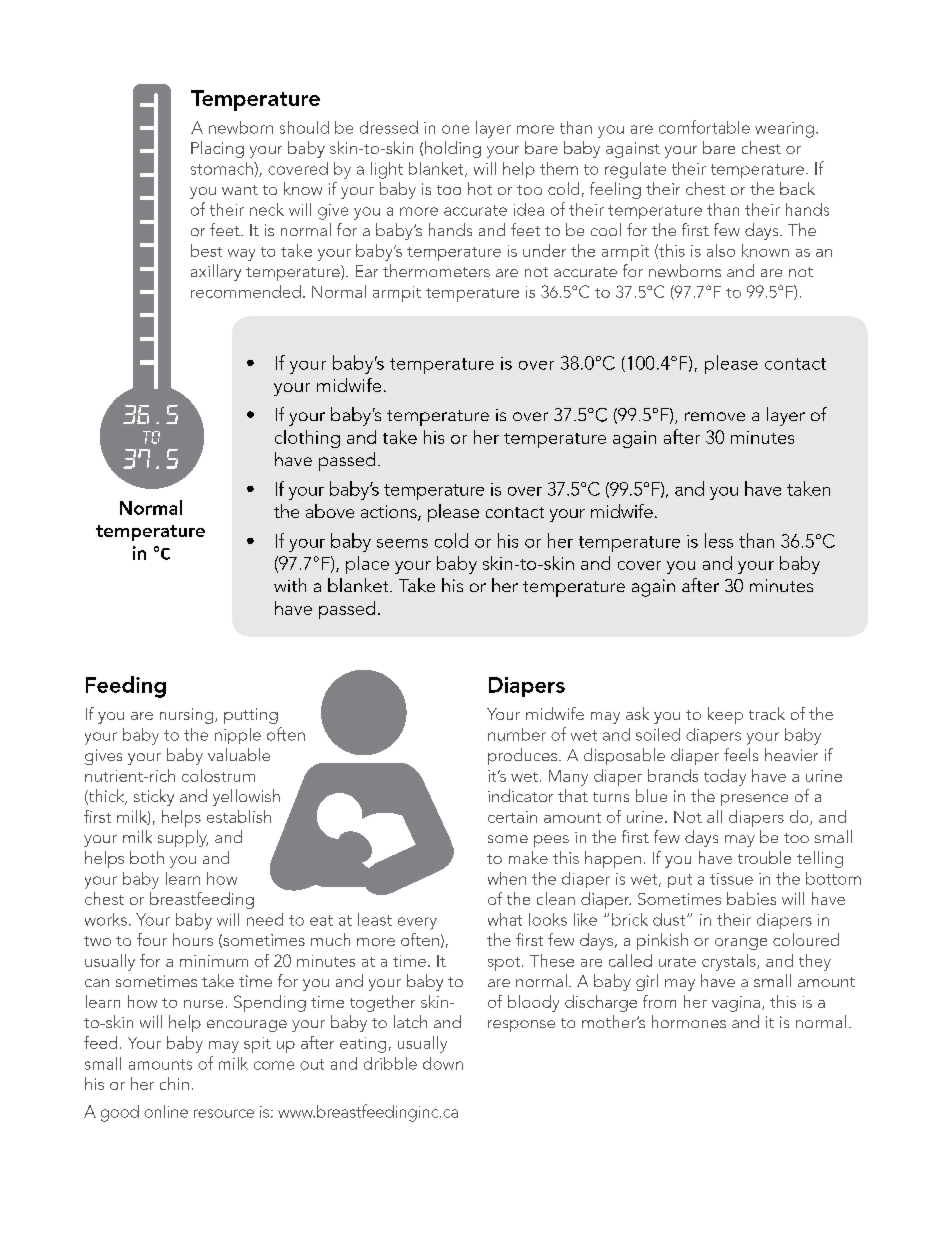 Image resolution: width=952 pixels, height=1233 pixels. I want to click on holding, so click(453, 149).
